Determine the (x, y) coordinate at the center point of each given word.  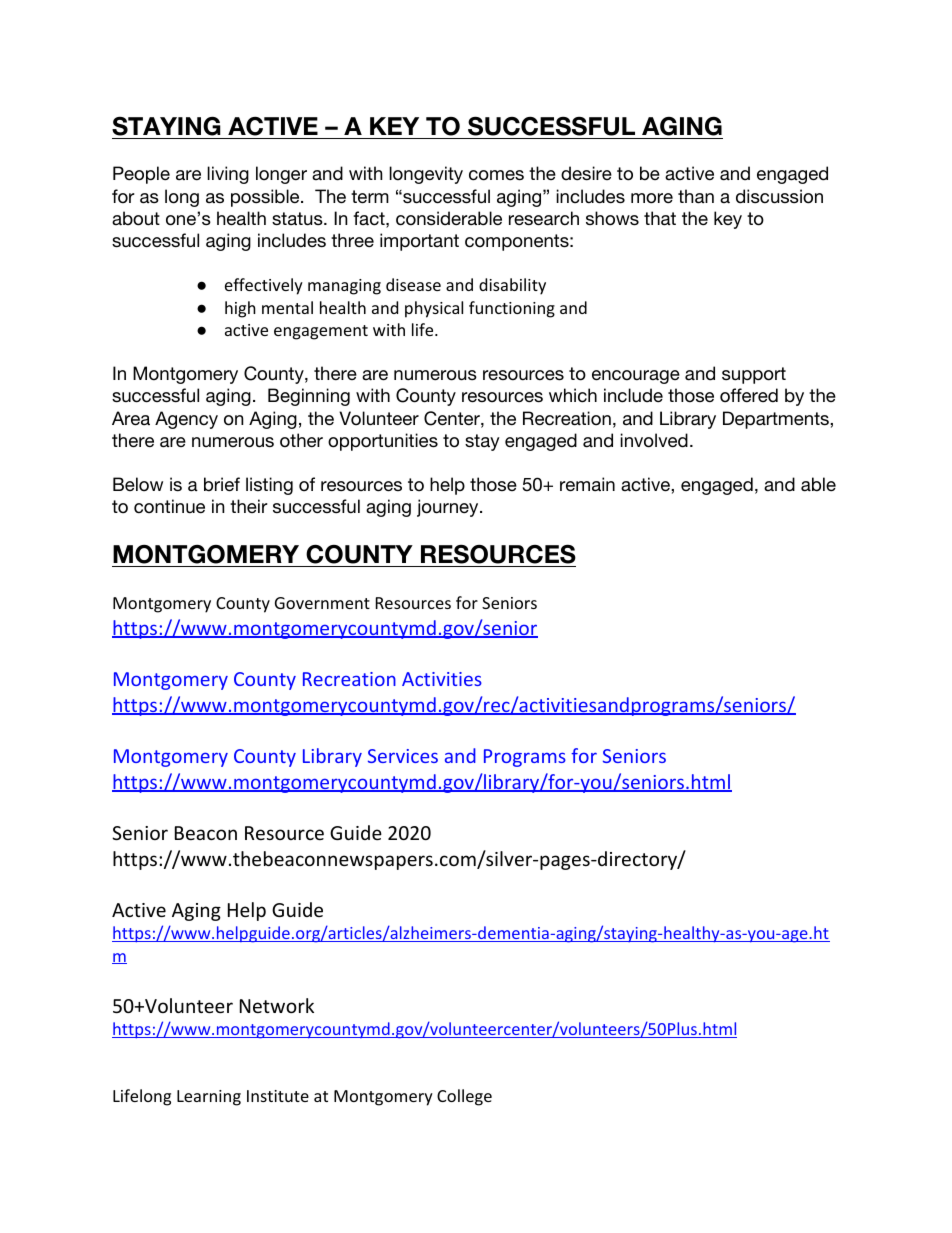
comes (496, 175)
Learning (209, 1098)
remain (587, 484)
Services (403, 756)
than (696, 196)
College (464, 1097)
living (228, 175)
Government (322, 603)
